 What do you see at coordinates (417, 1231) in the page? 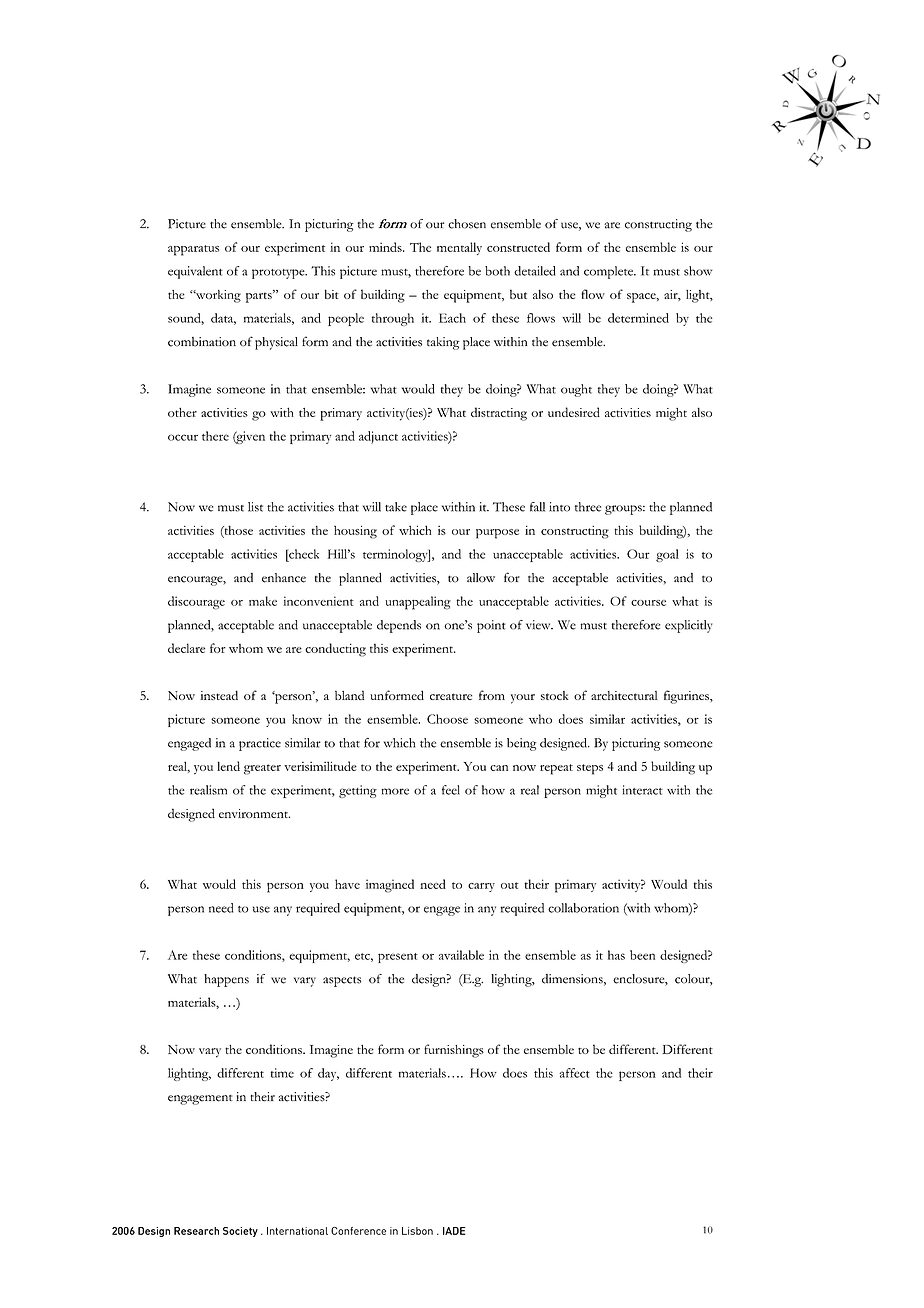
I see `Lisbon` at bounding box center [417, 1231].
